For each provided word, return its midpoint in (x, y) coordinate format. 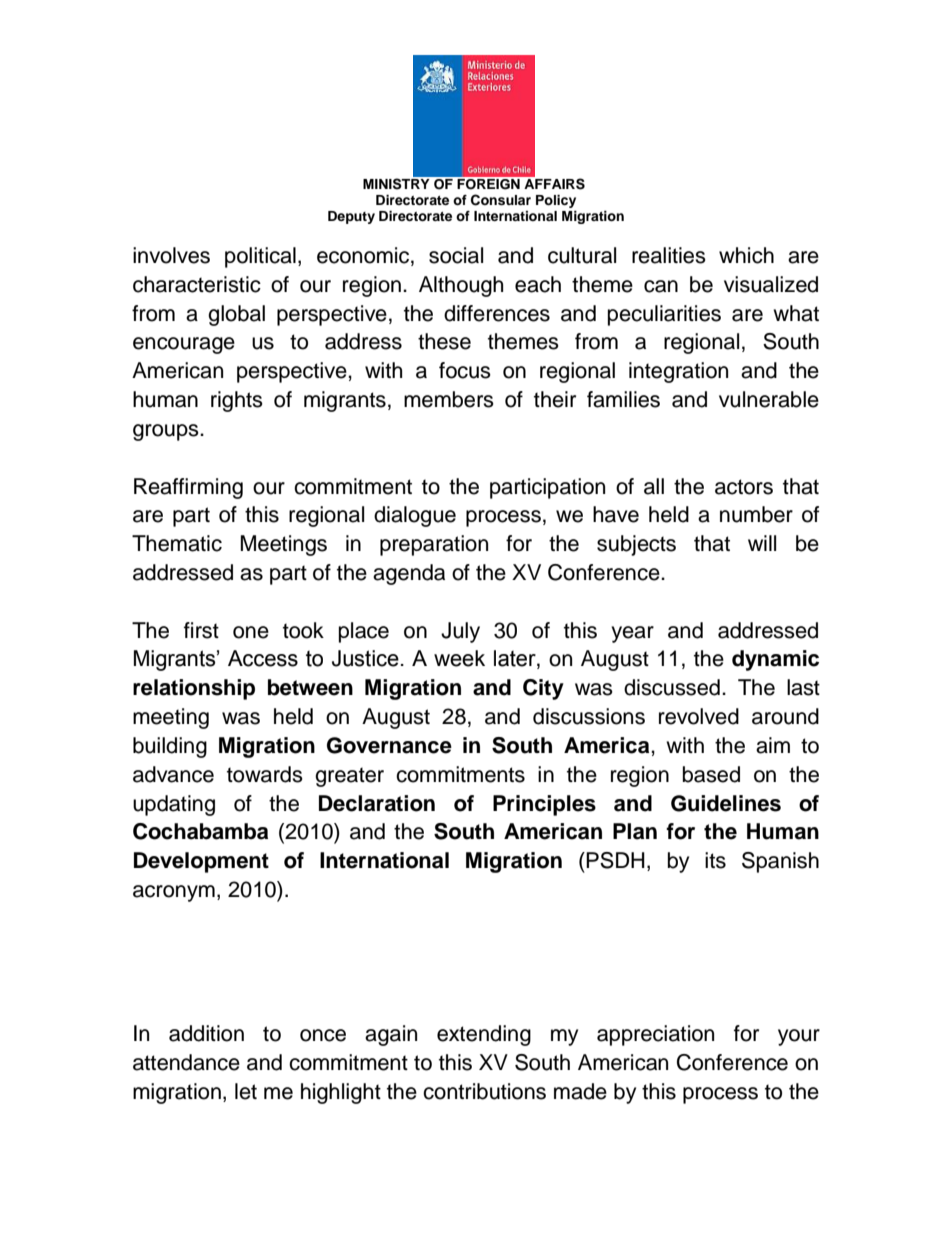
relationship (194, 689)
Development (201, 862)
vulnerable (769, 399)
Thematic (177, 543)
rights (237, 401)
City (543, 689)
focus (465, 370)
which (746, 255)
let (246, 1091)
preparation (434, 545)
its (715, 860)
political (260, 257)
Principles (544, 805)
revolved (699, 716)
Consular (501, 200)
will (762, 543)
